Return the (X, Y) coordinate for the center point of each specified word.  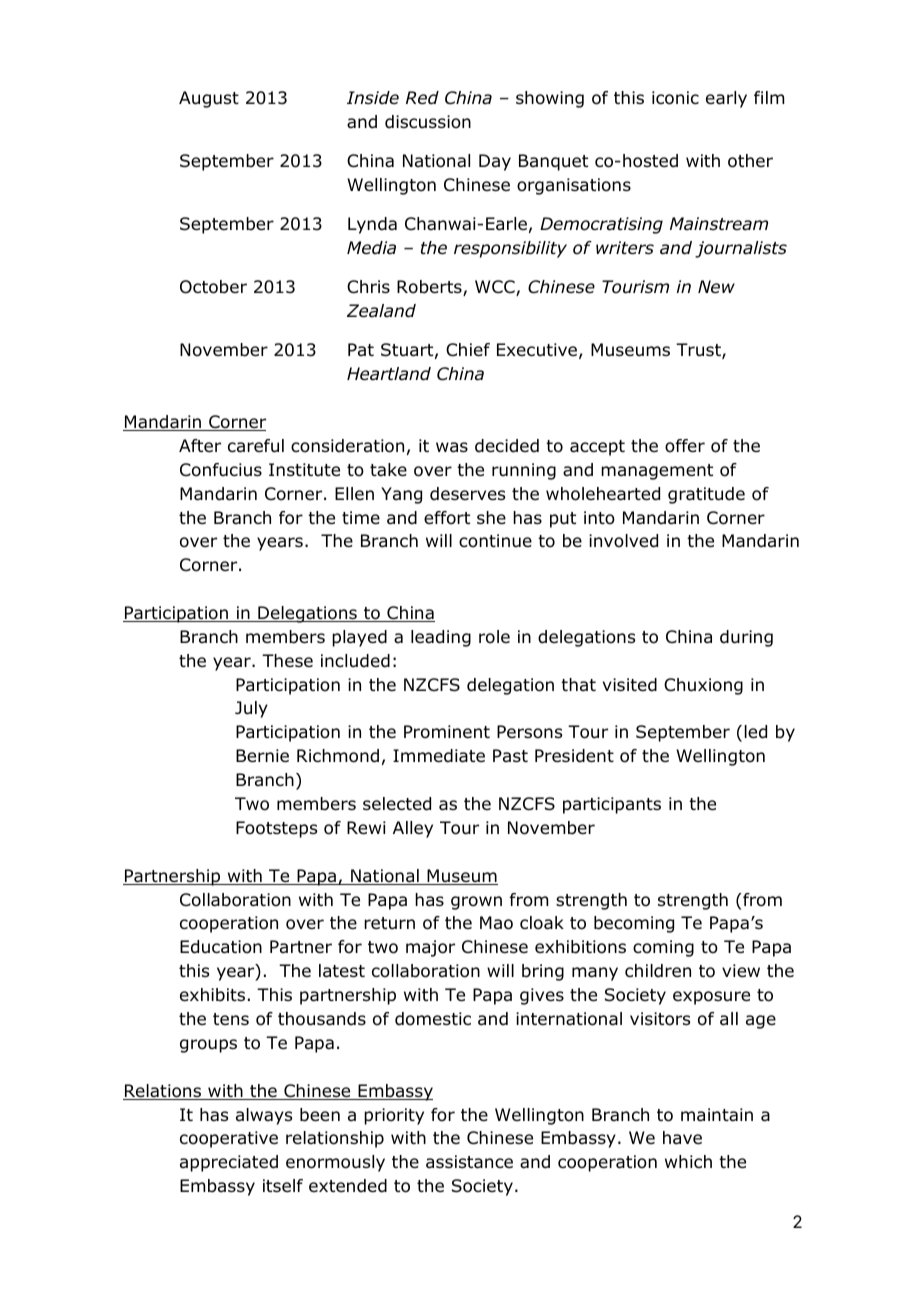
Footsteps (276, 829)
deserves (467, 494)
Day (495, 162)
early (726, 99)
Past (510, 755)
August (209, 99)
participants (612, 805)
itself (283, 1185)
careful (256, 446)
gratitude (706, 495)
